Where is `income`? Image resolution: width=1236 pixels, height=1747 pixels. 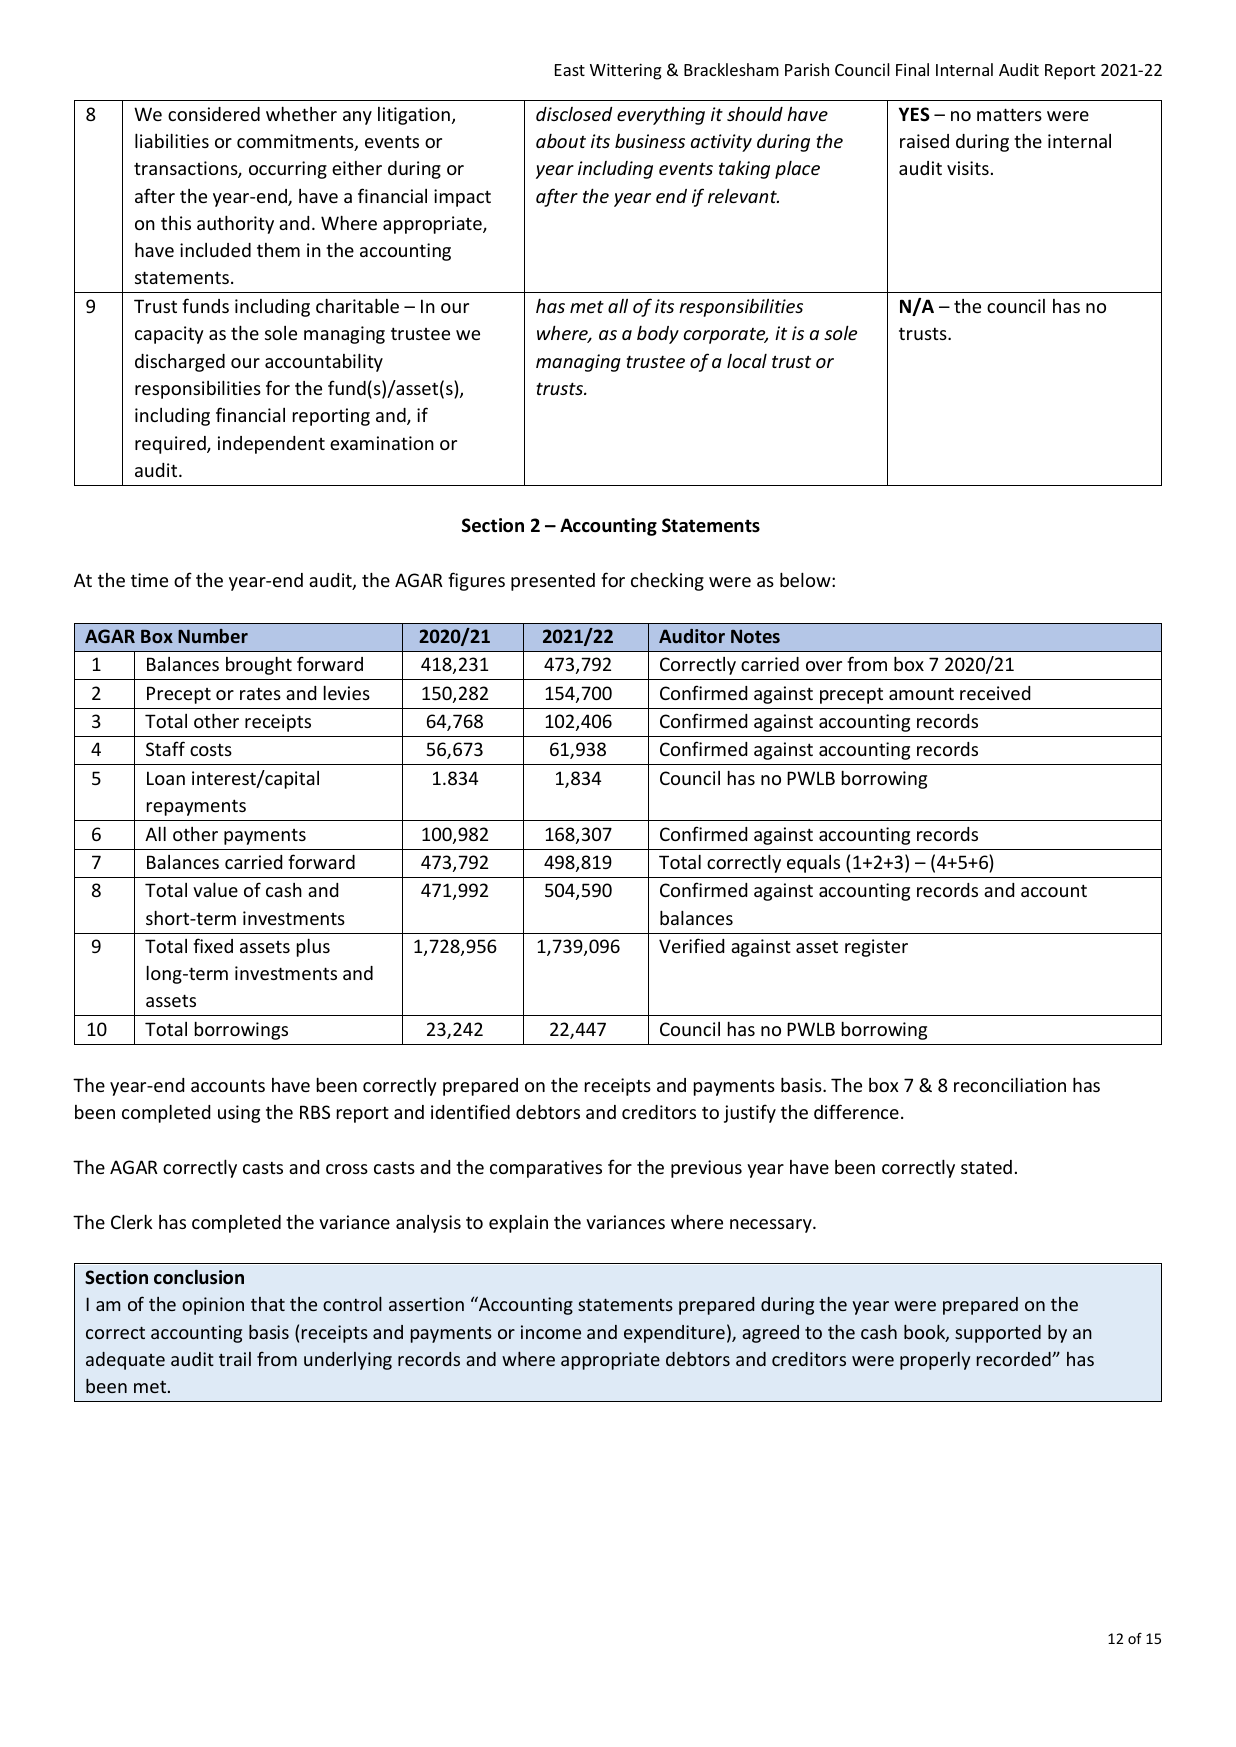 income is located at coordinates (551, 1332).
